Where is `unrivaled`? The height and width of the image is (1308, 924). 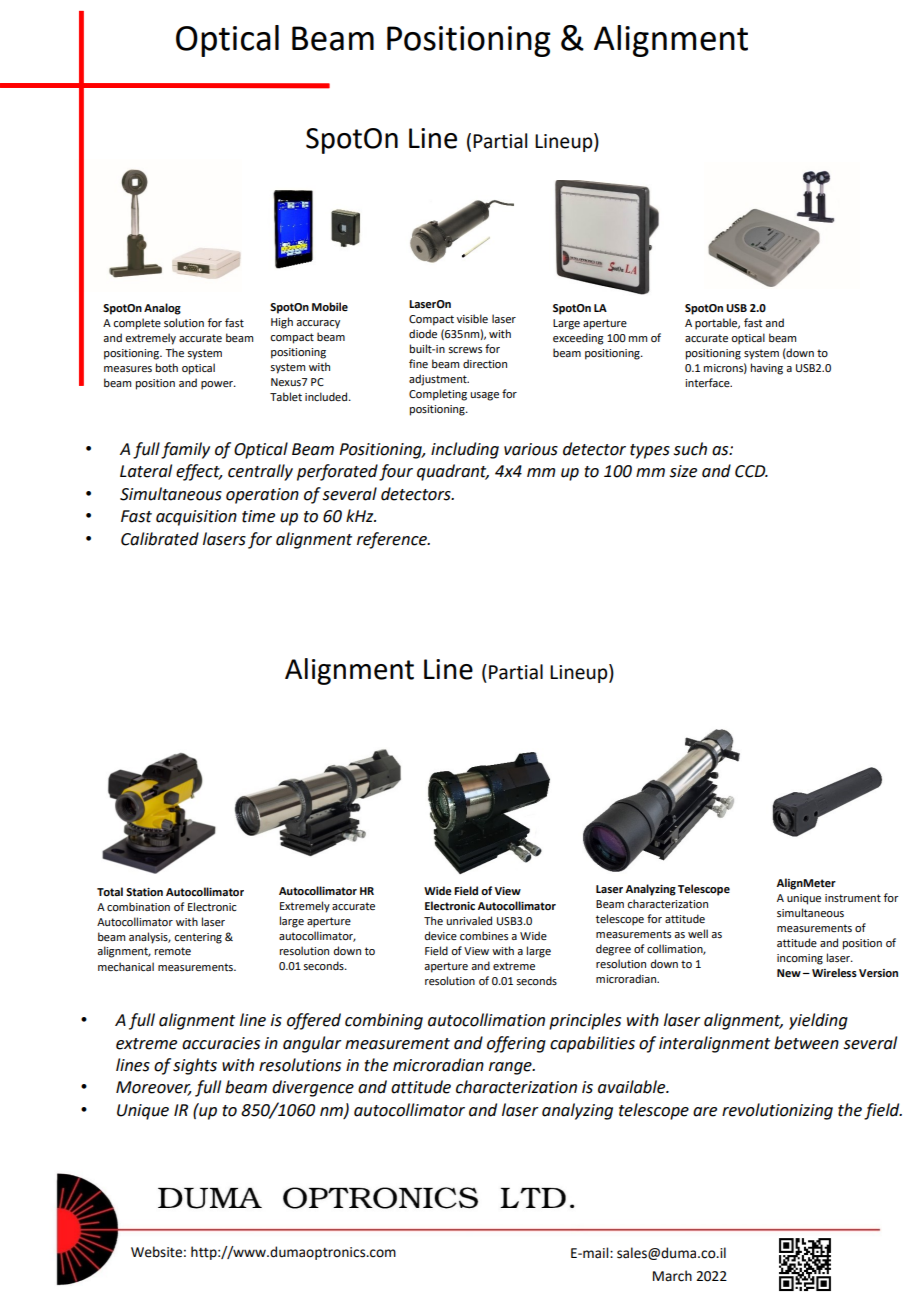
unrivaled is located at coordinates (469, 920).
